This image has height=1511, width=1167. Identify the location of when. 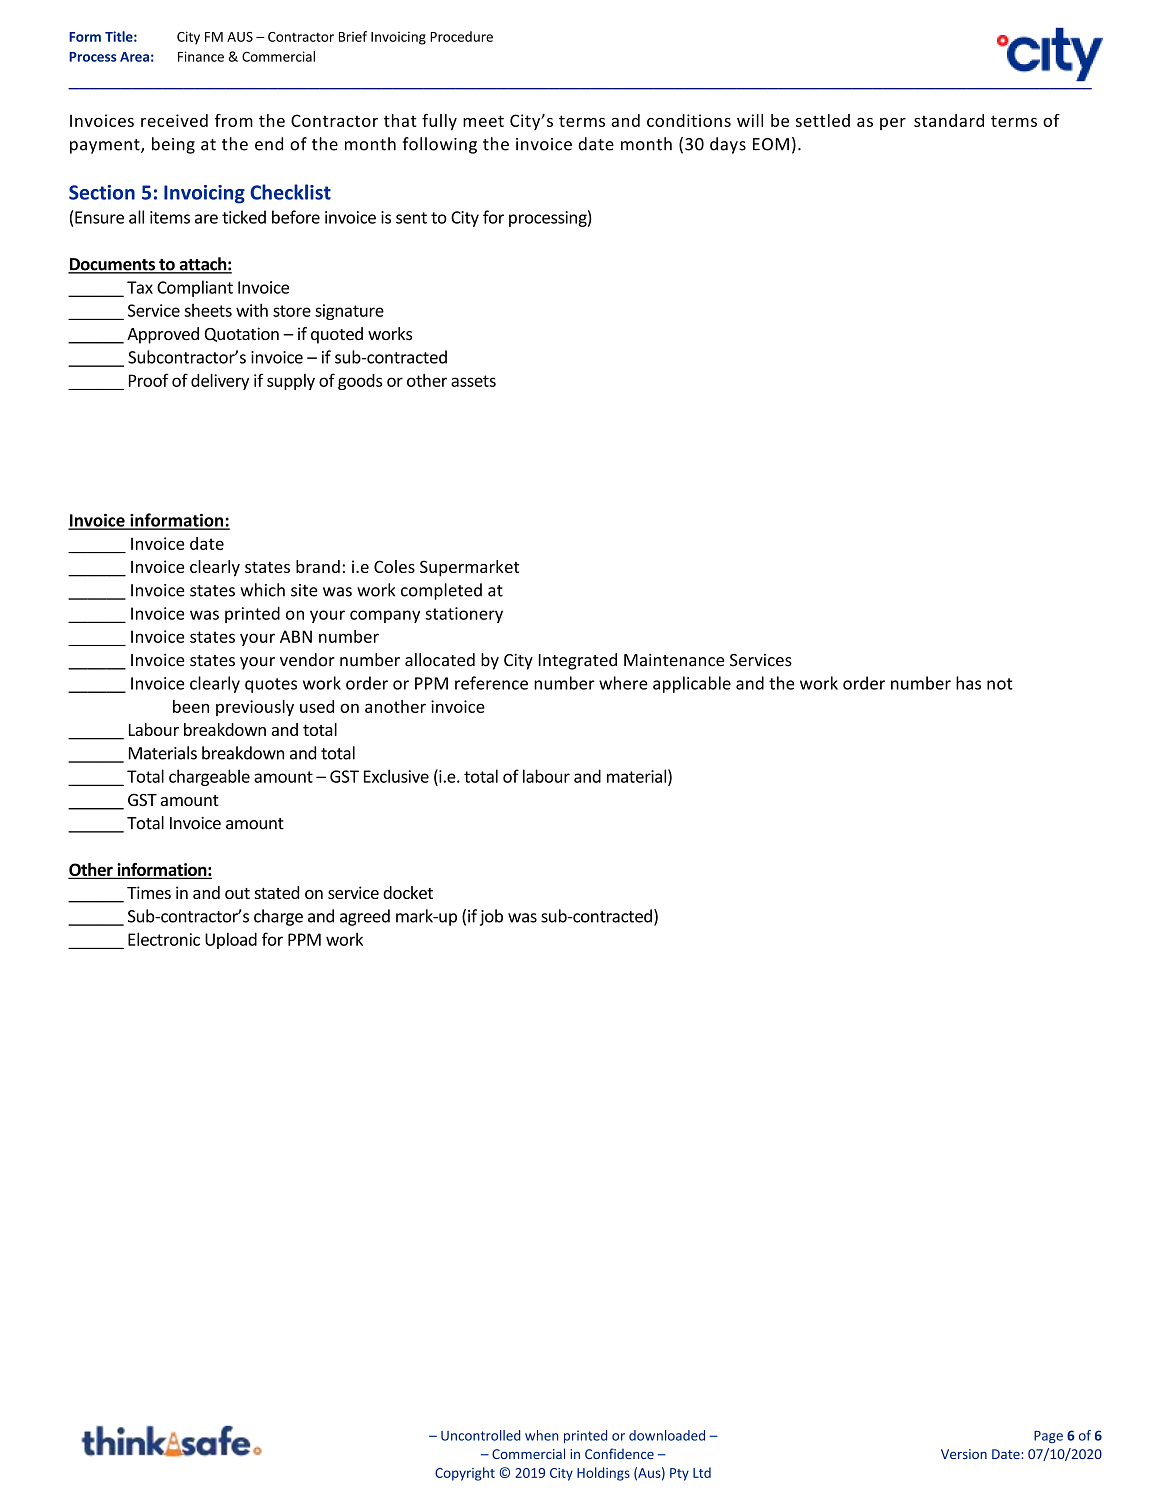
(542, 1435).
